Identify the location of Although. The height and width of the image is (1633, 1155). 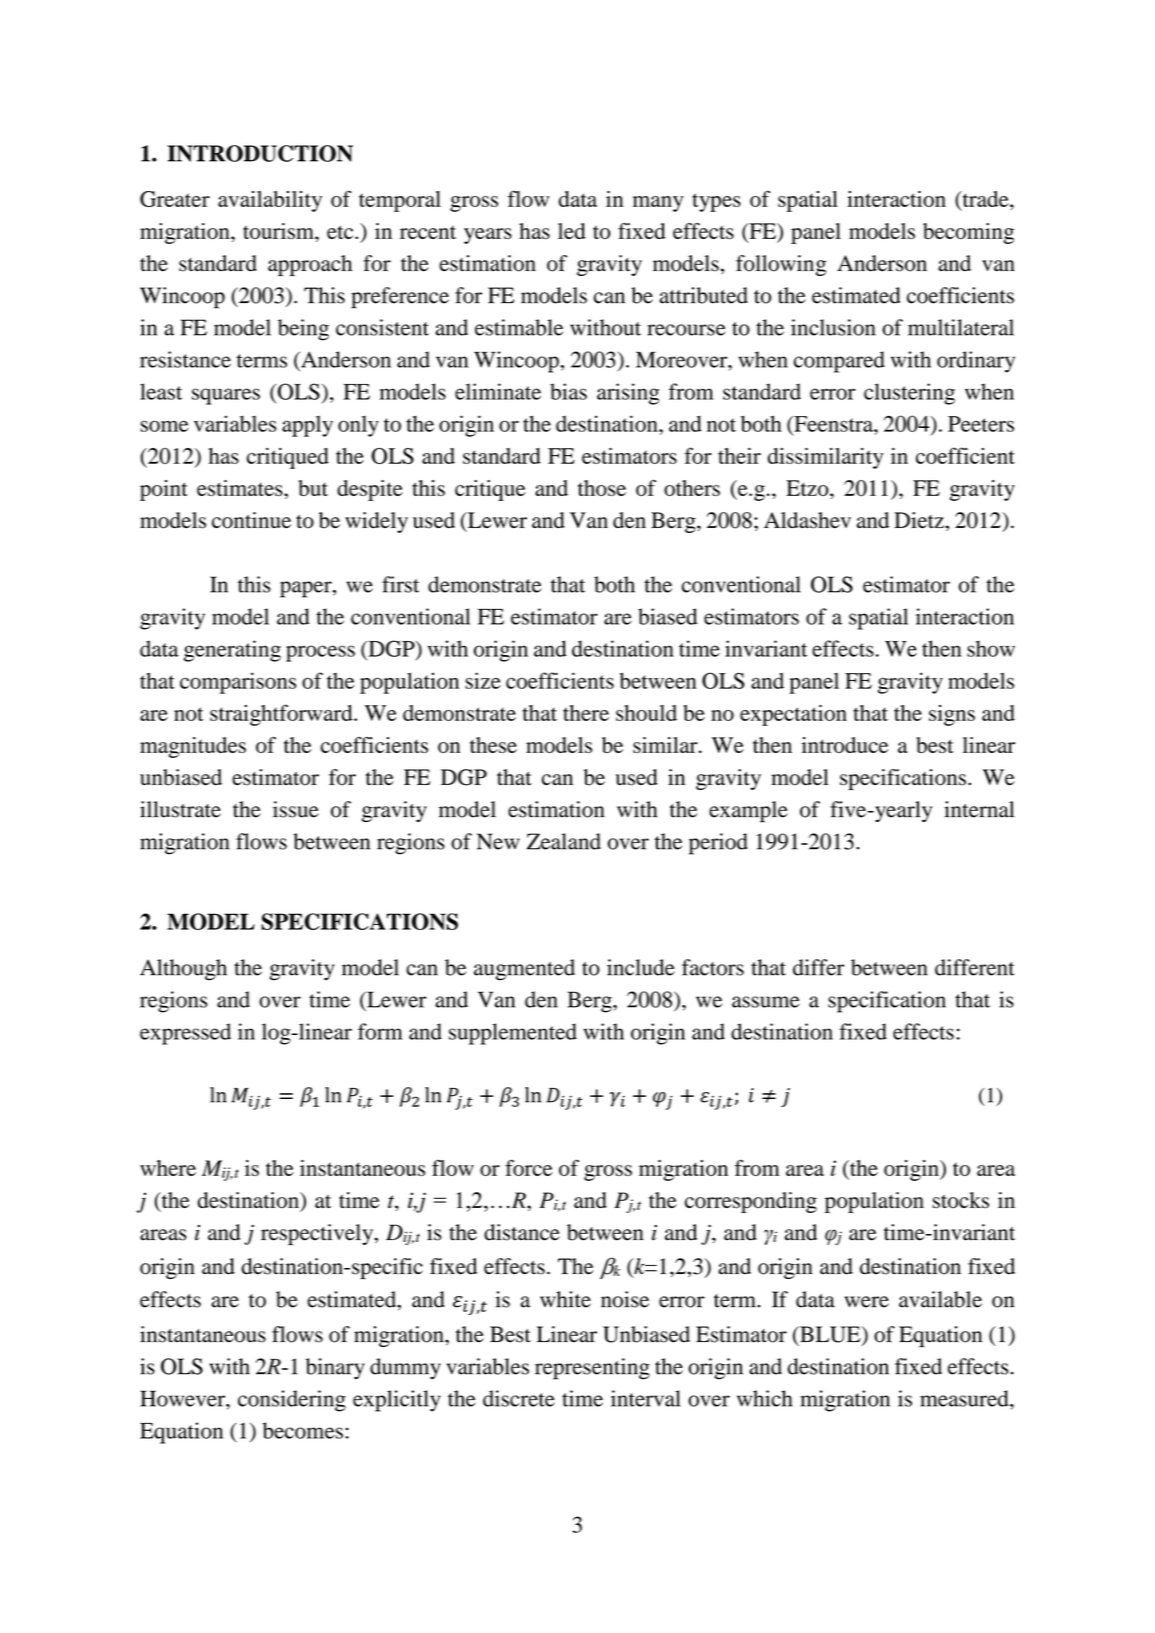
(183, 970).
